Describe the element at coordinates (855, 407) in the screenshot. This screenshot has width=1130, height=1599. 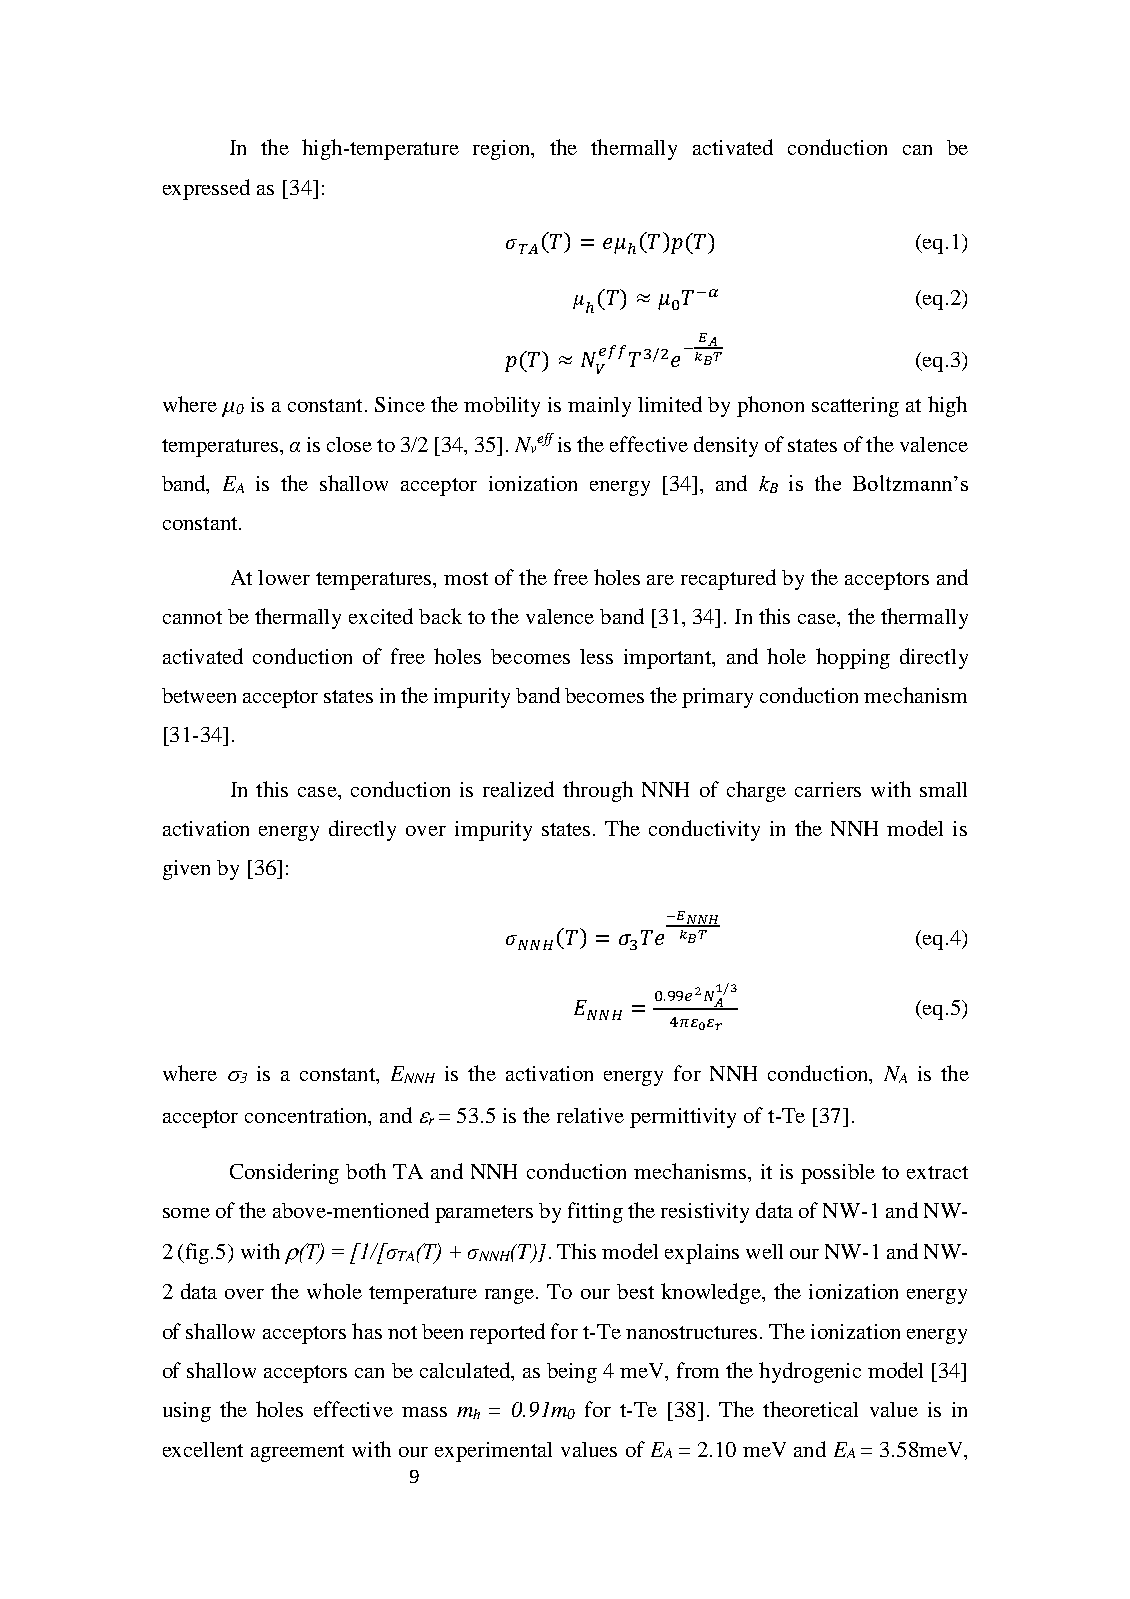
I see `scattering` at that location.
